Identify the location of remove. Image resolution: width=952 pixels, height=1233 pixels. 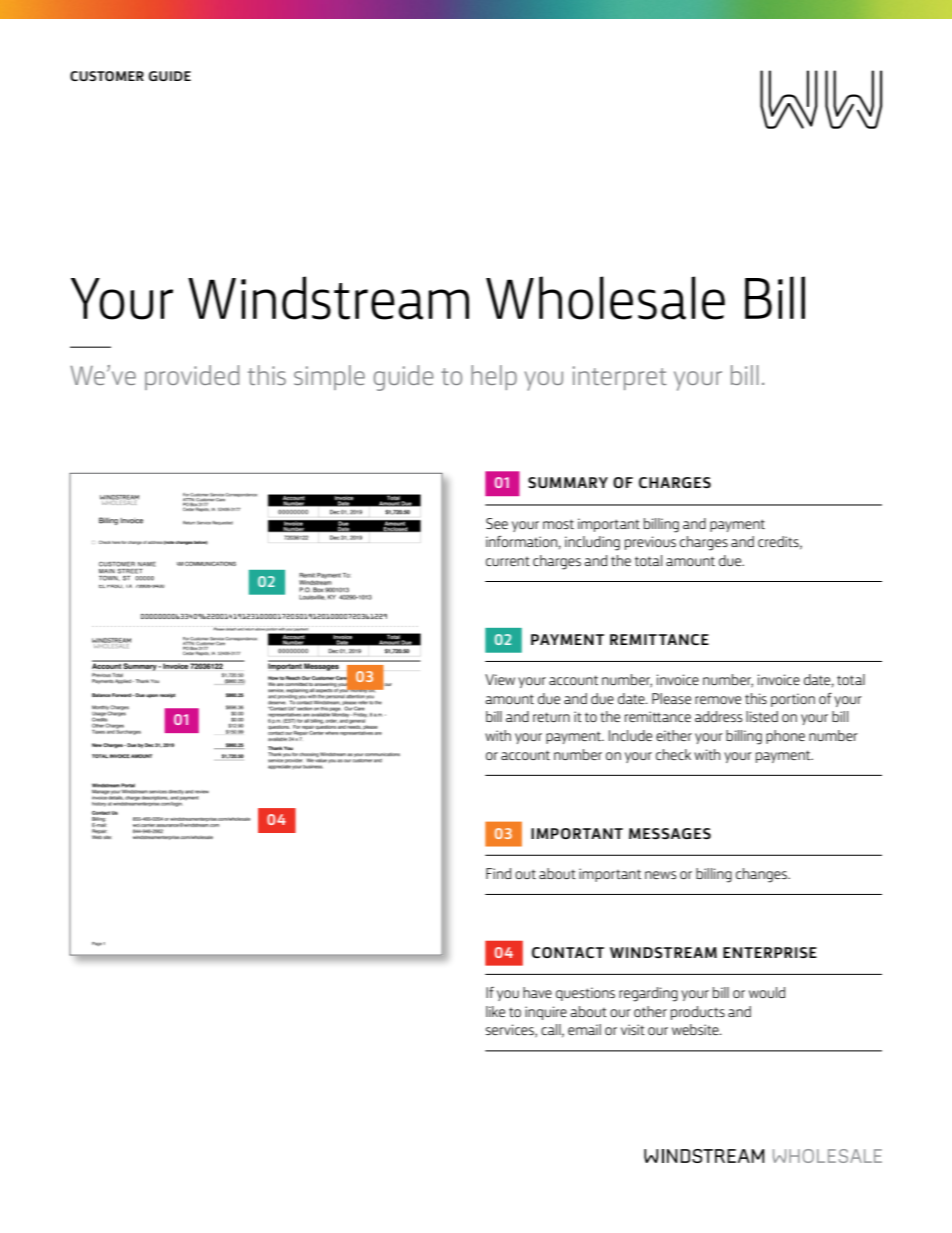
(718, 700).
